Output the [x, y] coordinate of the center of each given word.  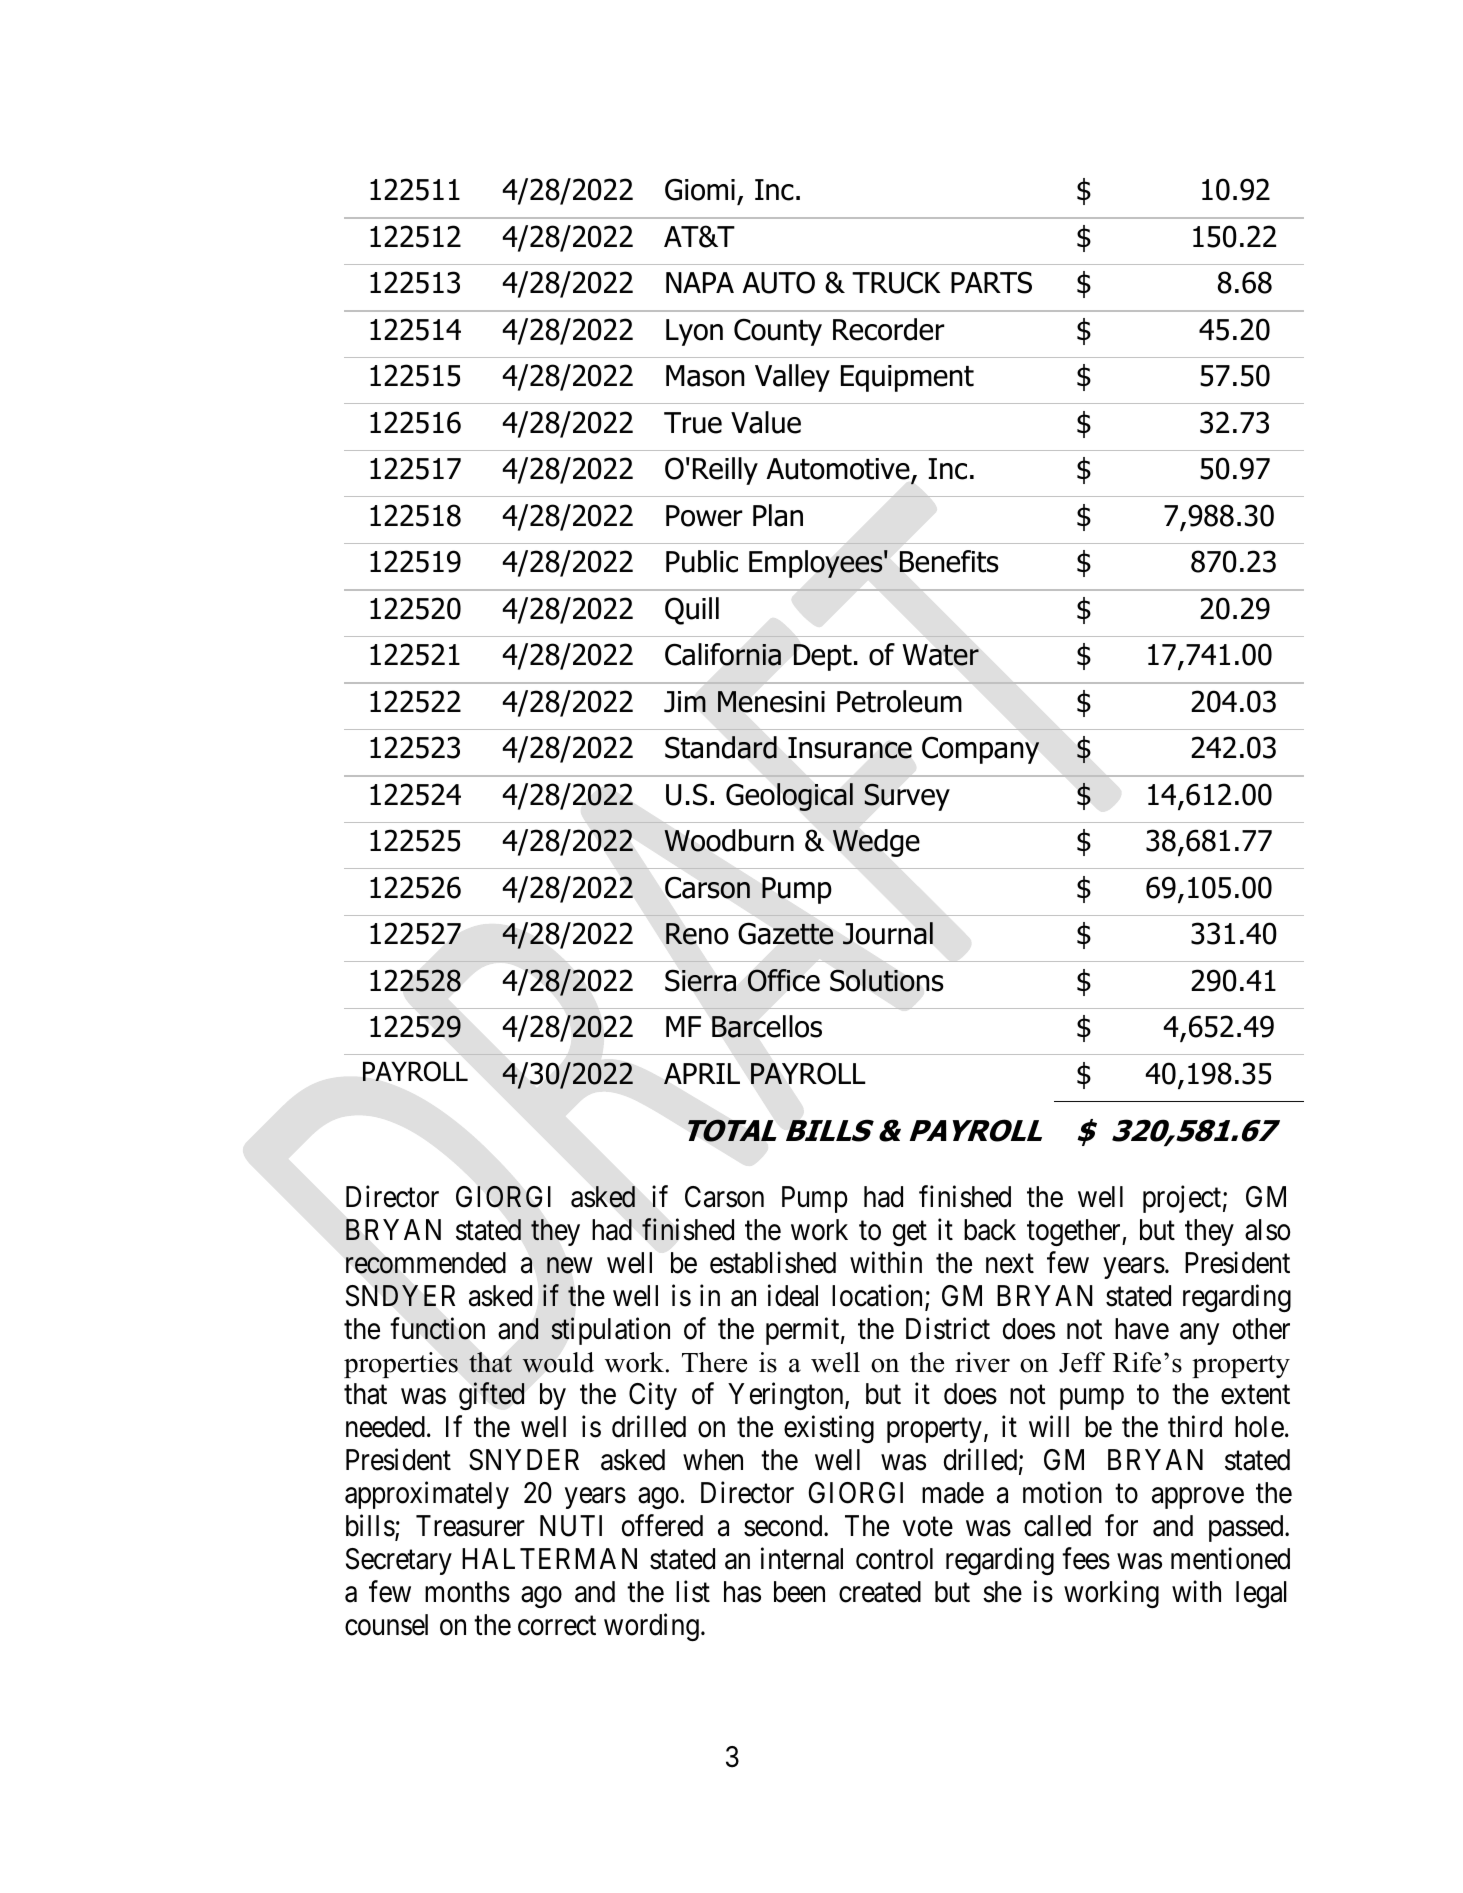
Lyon [694, 332]
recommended [426, 1263]
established [773, 1262]
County [778, 332]
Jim [685, 702]
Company [980, 750]
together [1075, 1232]
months [467, 1592]
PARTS [991, 282]
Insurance [850, 748]
